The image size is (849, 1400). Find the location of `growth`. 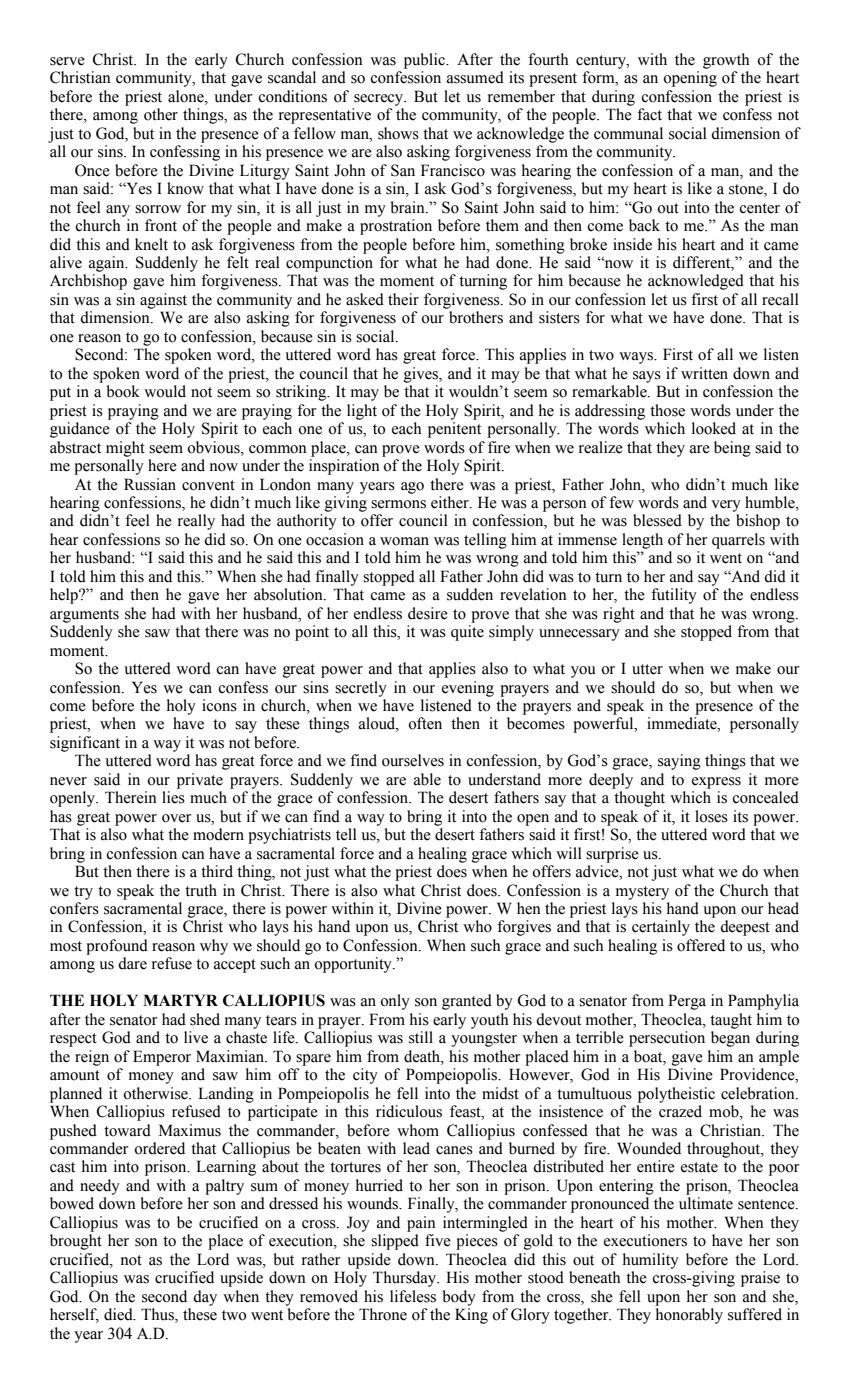

growth is located at coordinates (726, 61).
